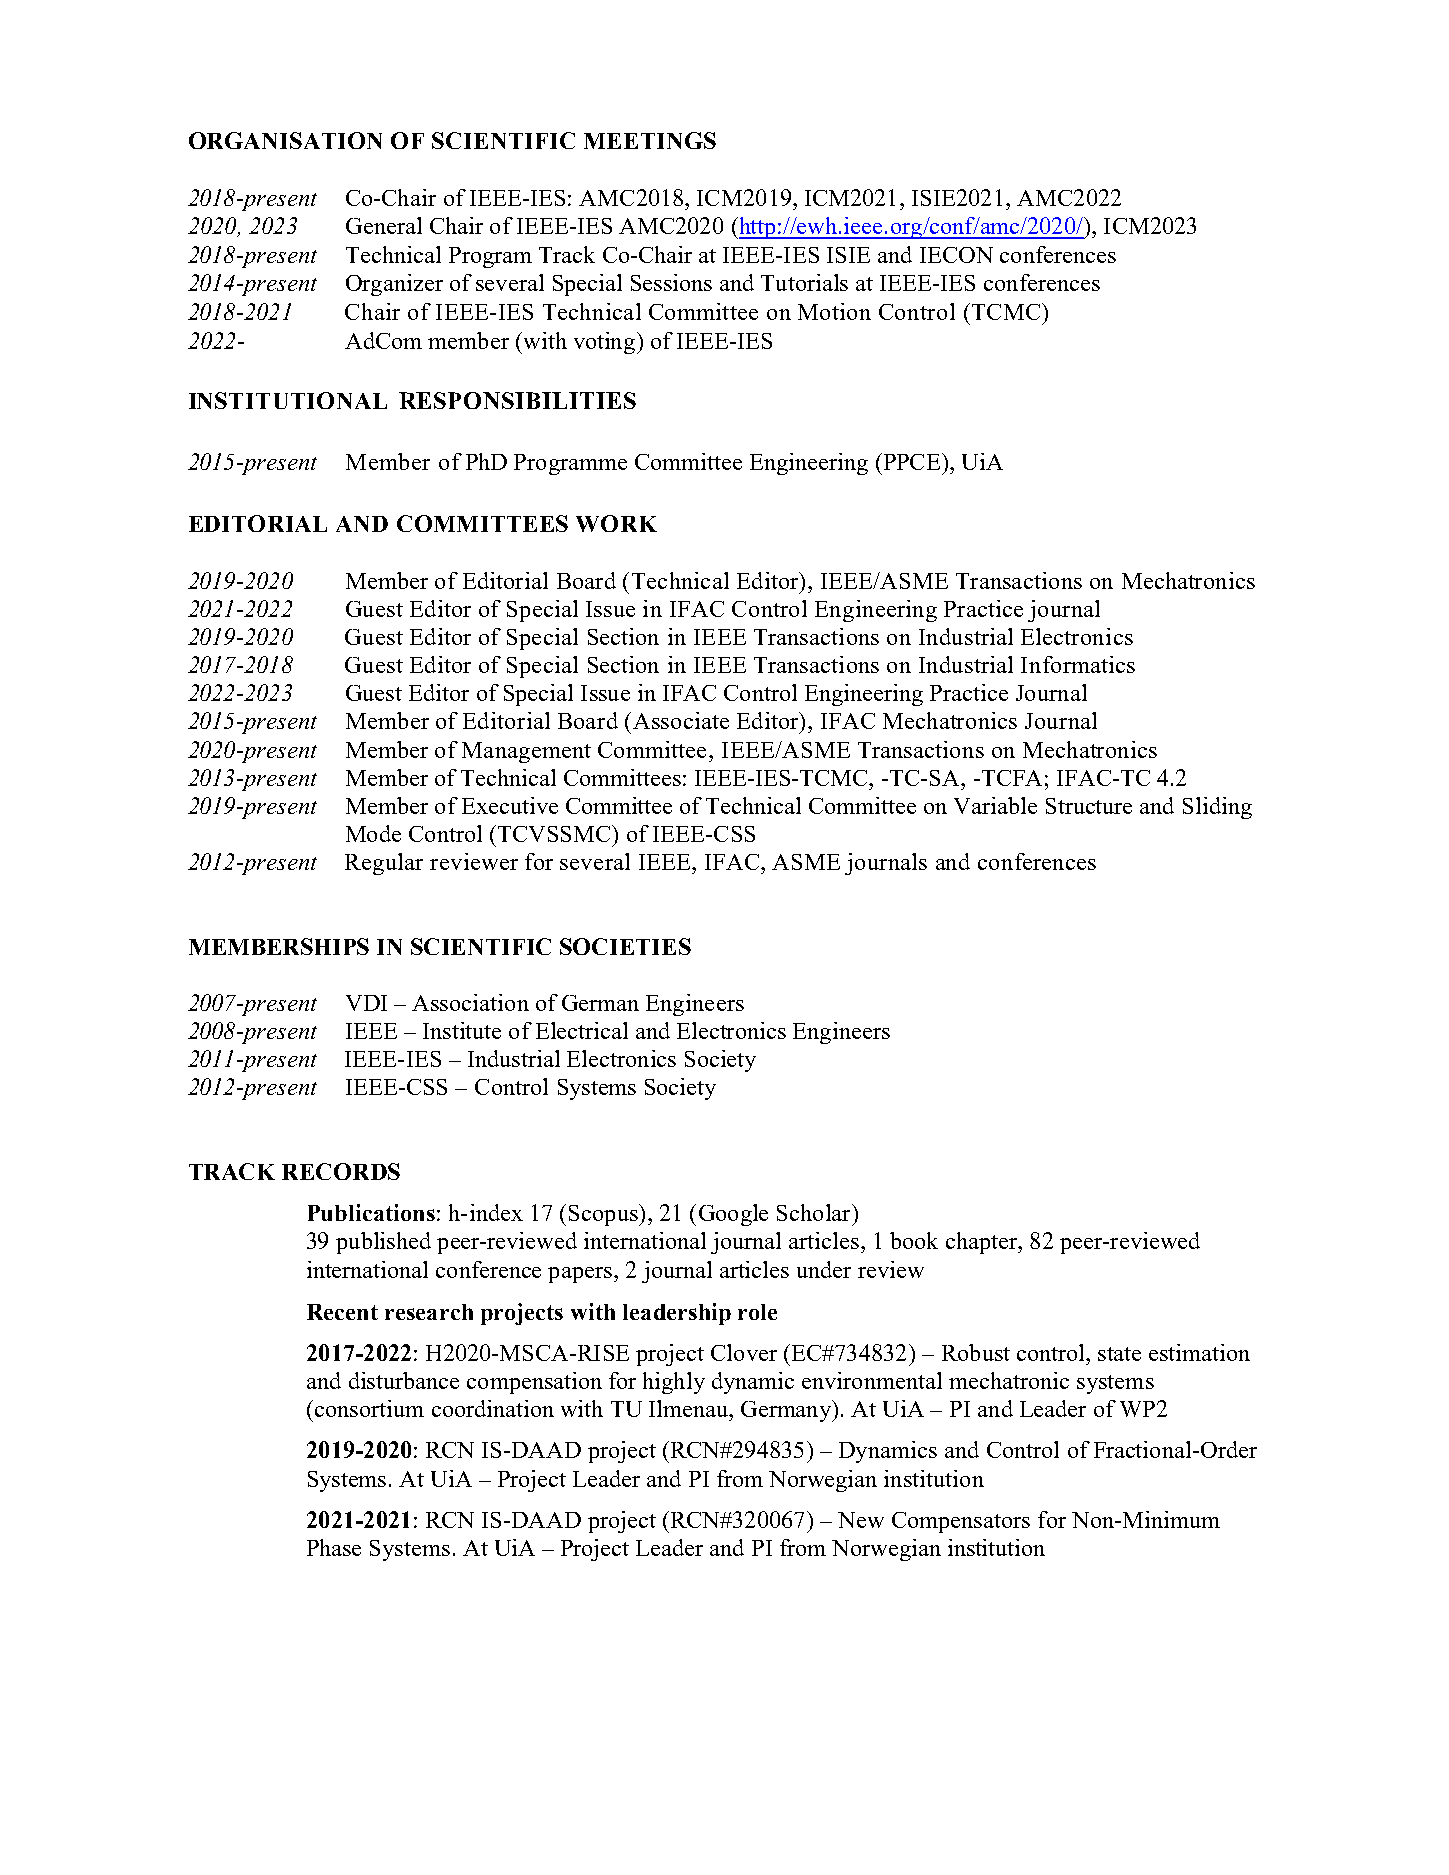 The height and width of the page is (1875, 1449). I want to click on Associate, so click(681, 720).
